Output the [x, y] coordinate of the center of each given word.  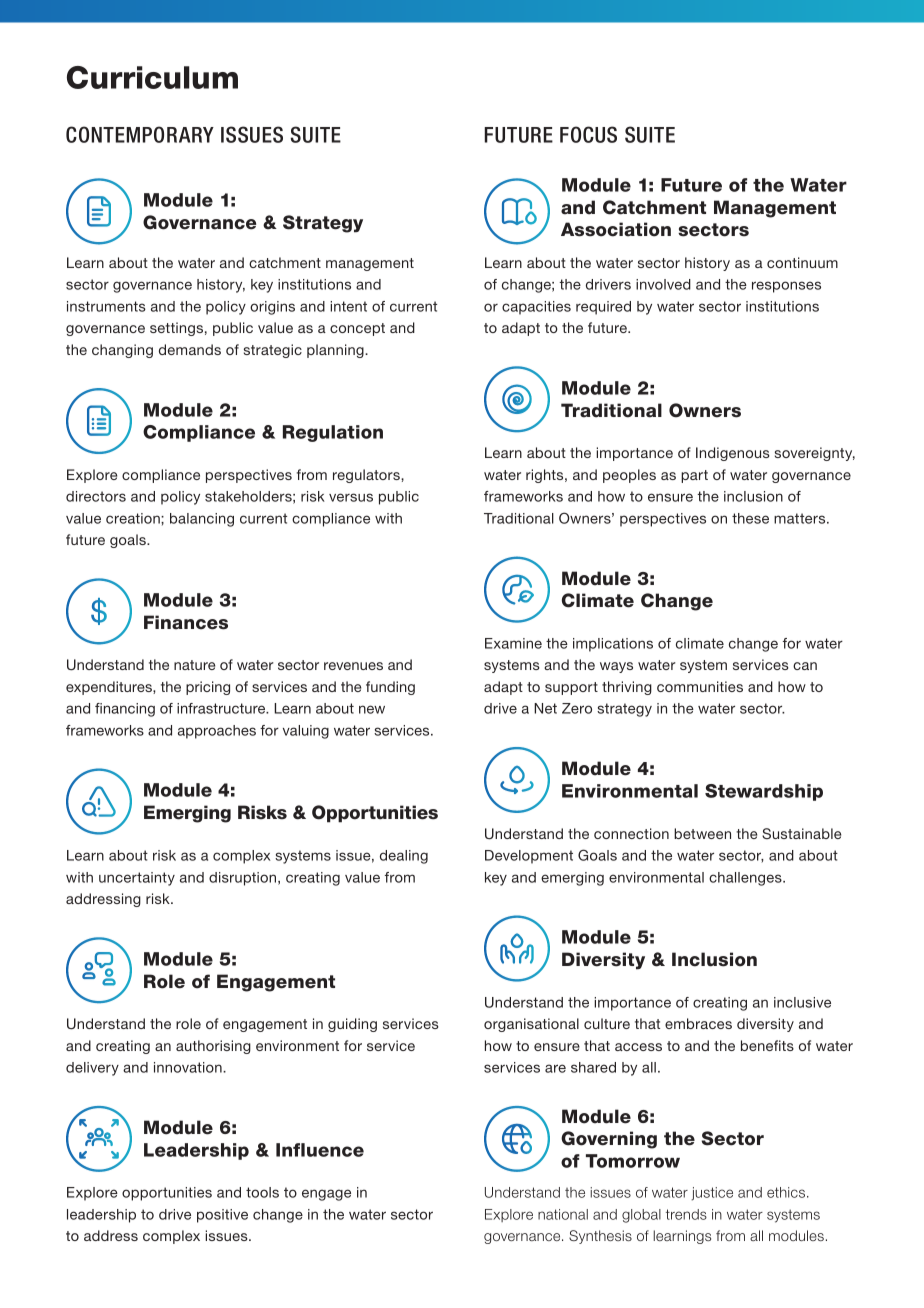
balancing [202, 520]
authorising [213, 1047]
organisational [531, 1025]
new [372, 709]
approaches [217, 732]
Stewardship [764, 792]
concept [357, 329]
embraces [698, 1023]
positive [222, 1216]
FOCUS [588, 134]
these [750, 518]
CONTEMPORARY [140, 134]
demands [190, 349]
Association [616, 229]
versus [351, 497]
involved [663, 284]
